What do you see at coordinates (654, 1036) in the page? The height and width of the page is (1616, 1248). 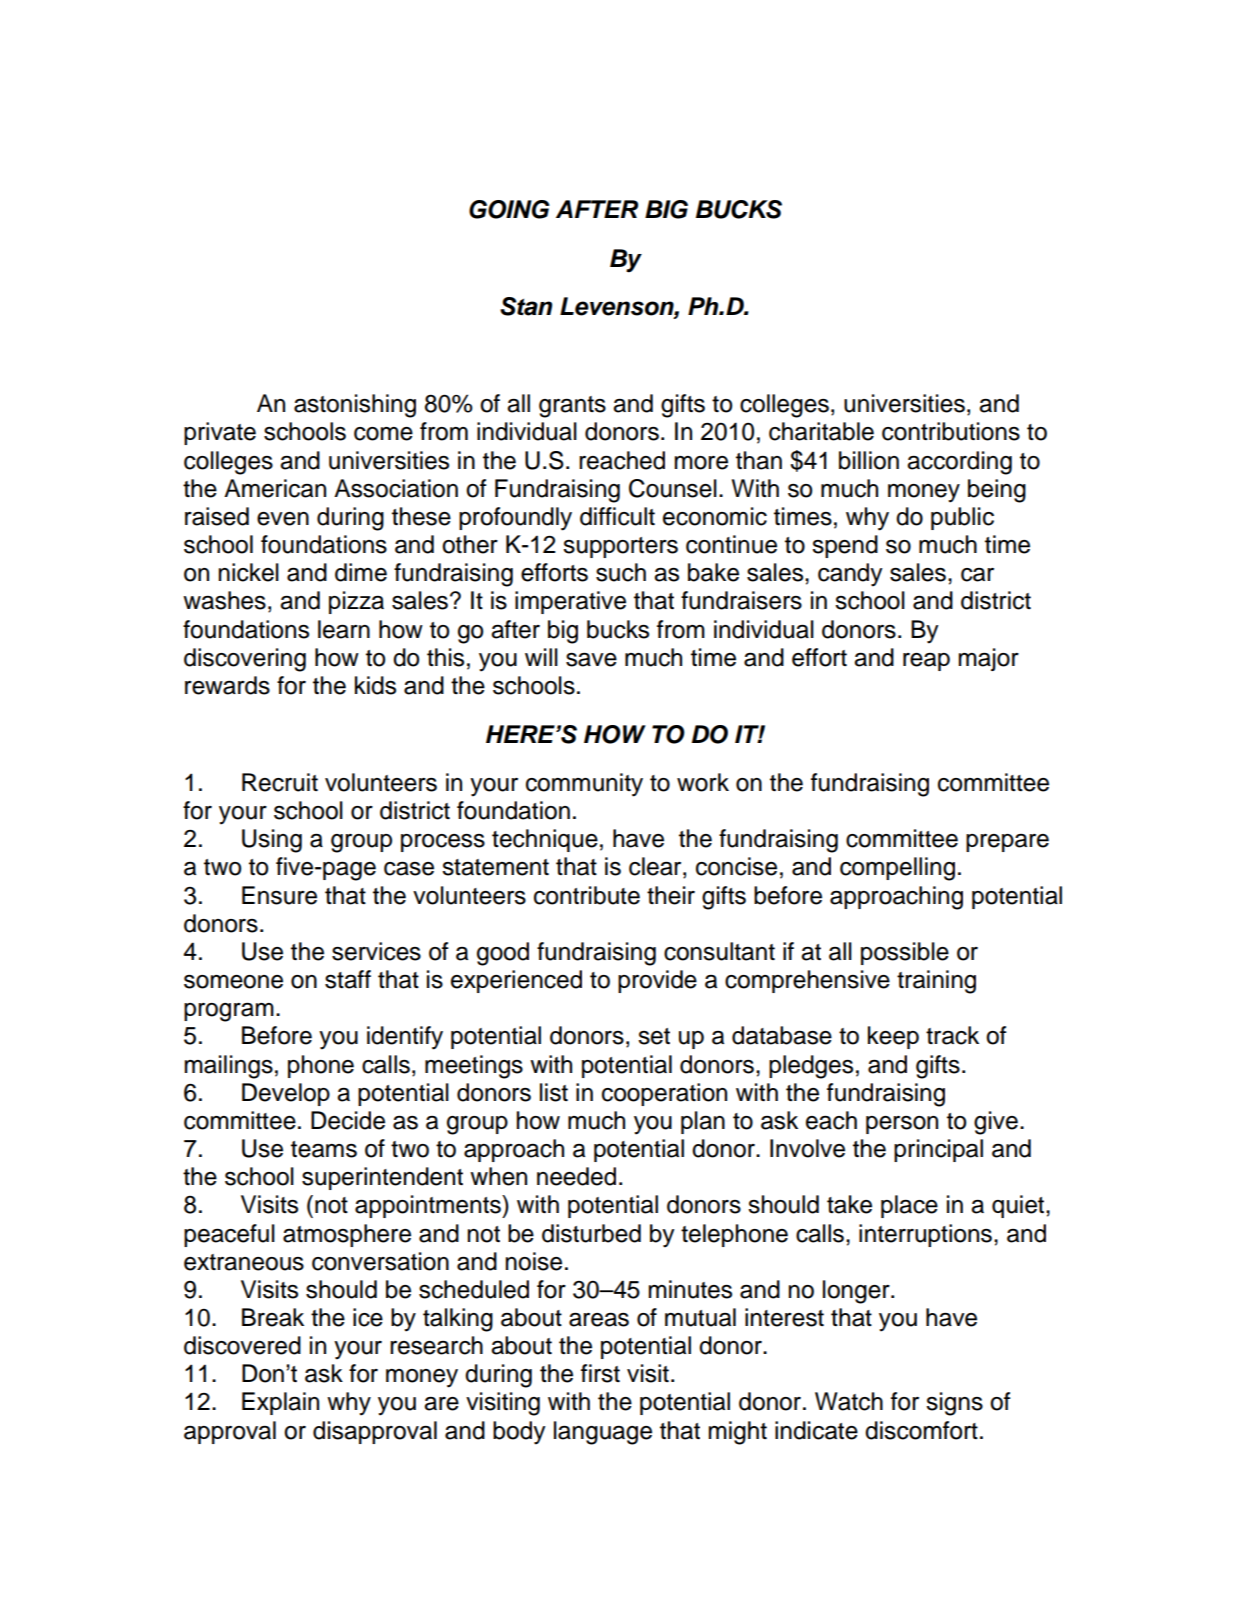 I see `set` at bounding box center [654, 1036].
